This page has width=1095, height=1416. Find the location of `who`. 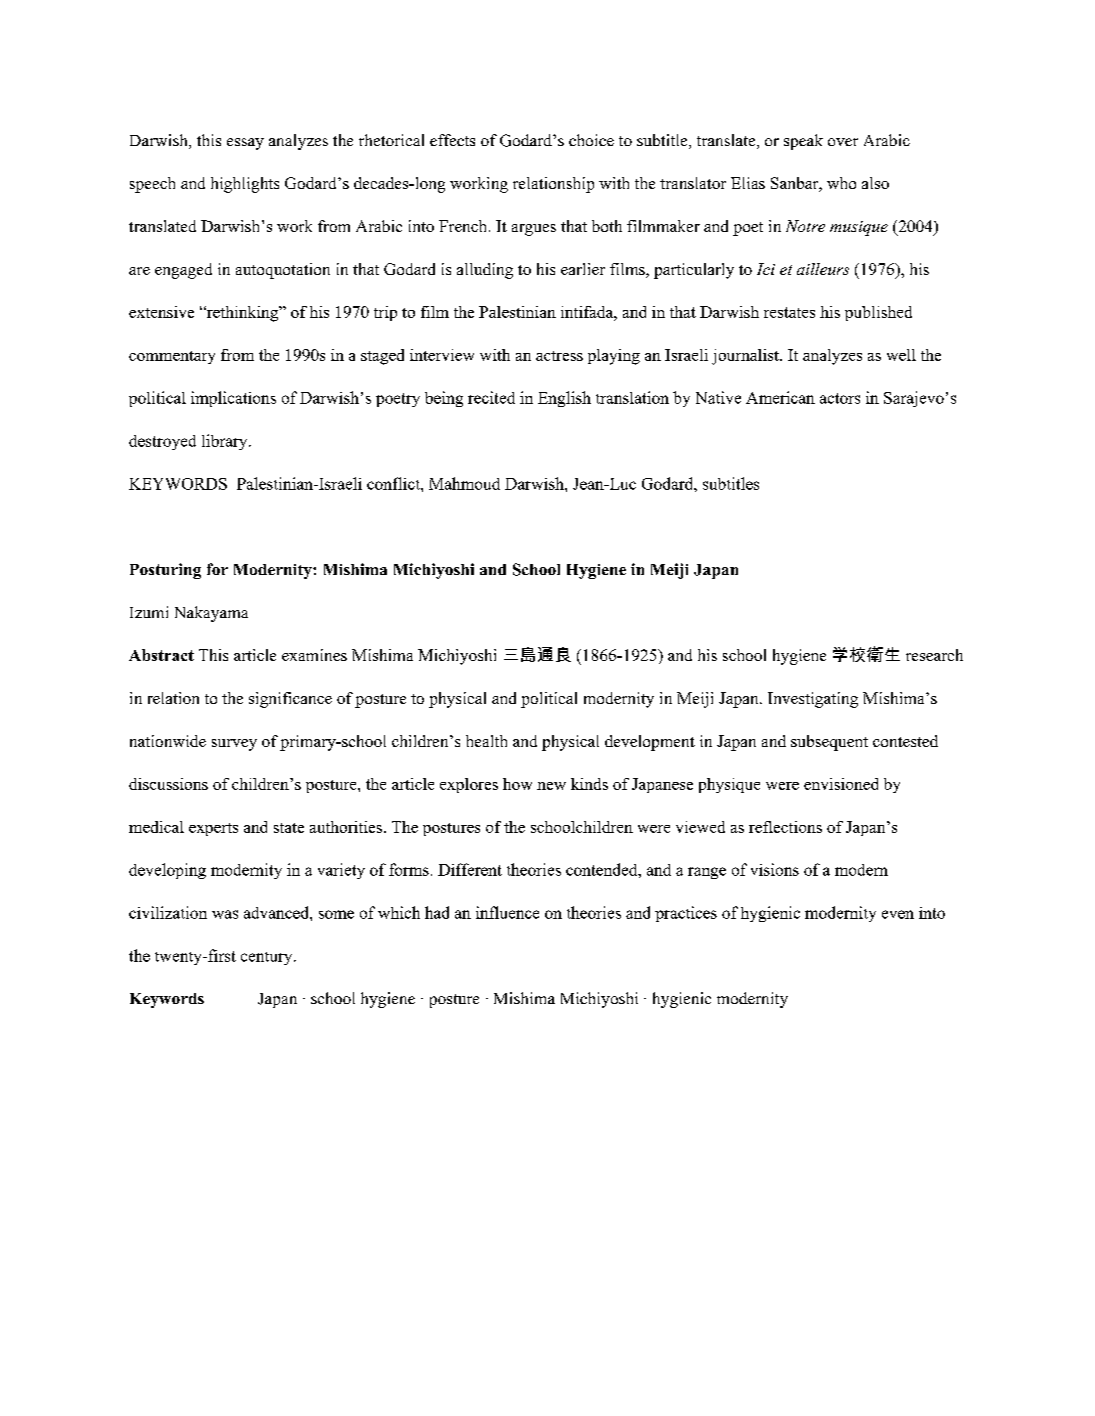

who is located at coordinates (841, 183).
